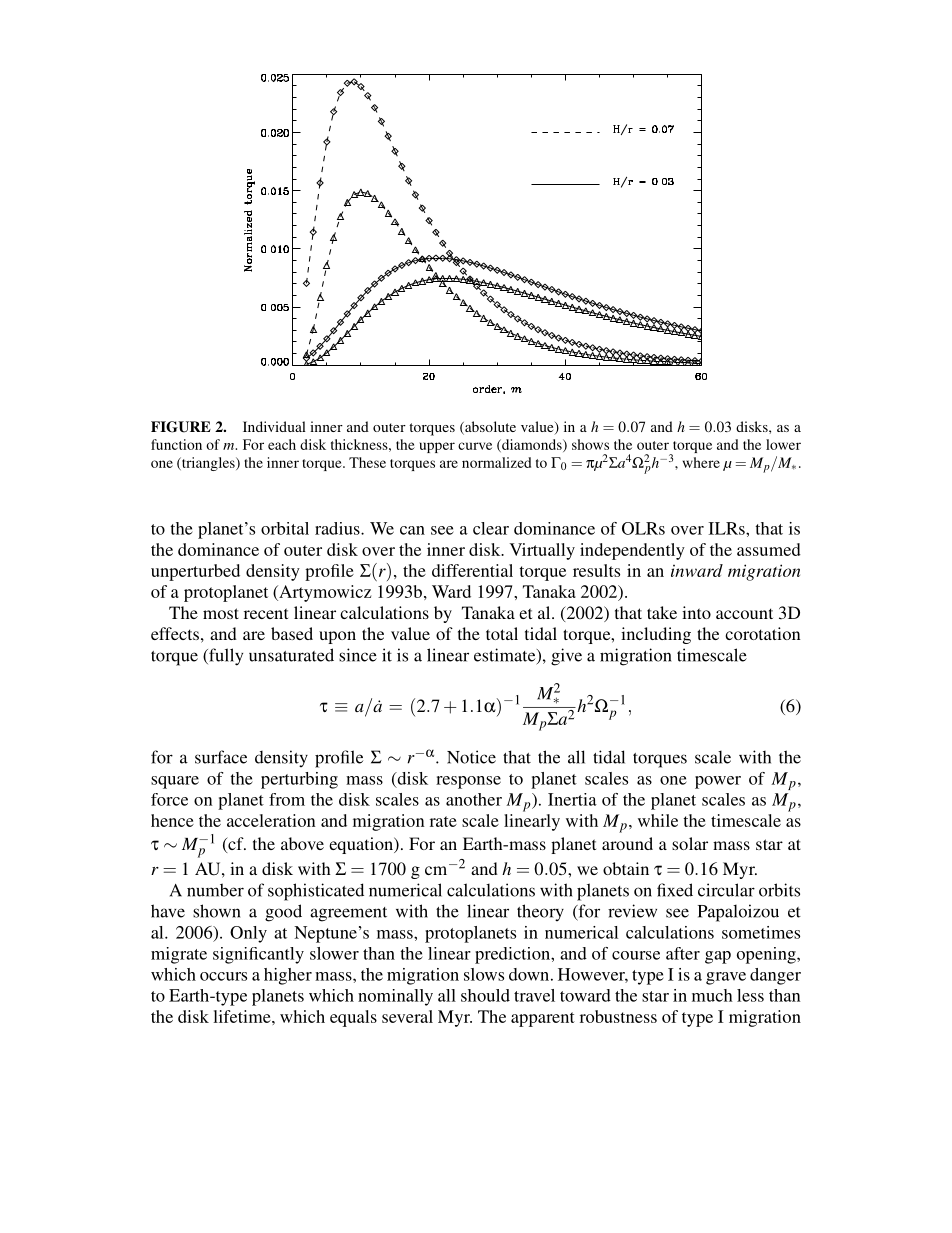 Image resolution: width=952 pixels, height=1233 pixels. Describe the element at coordinates (696, 612) in the screenshot. I see `into` at that location.
